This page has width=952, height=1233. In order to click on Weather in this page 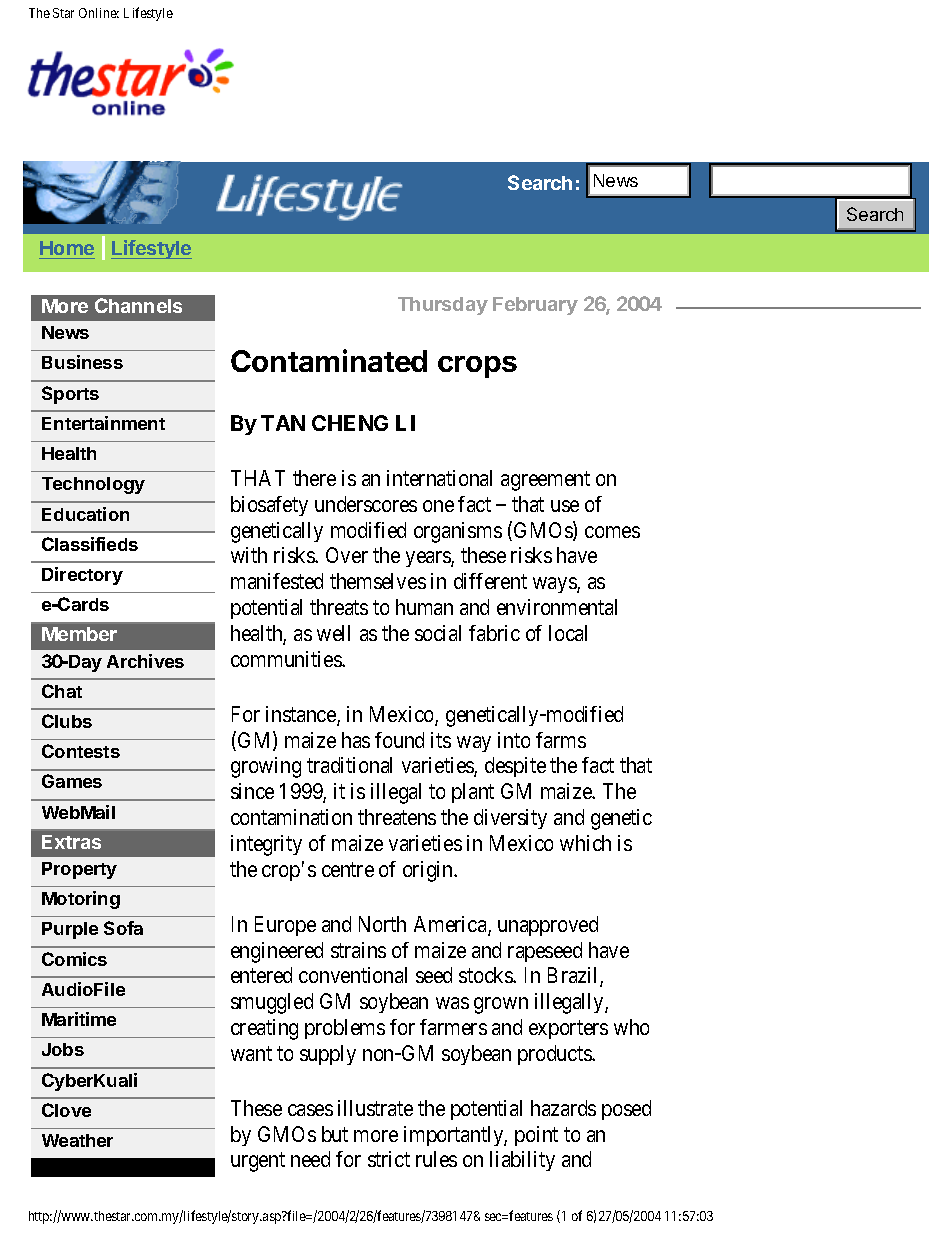, I will do `click(77, 1140)`.
